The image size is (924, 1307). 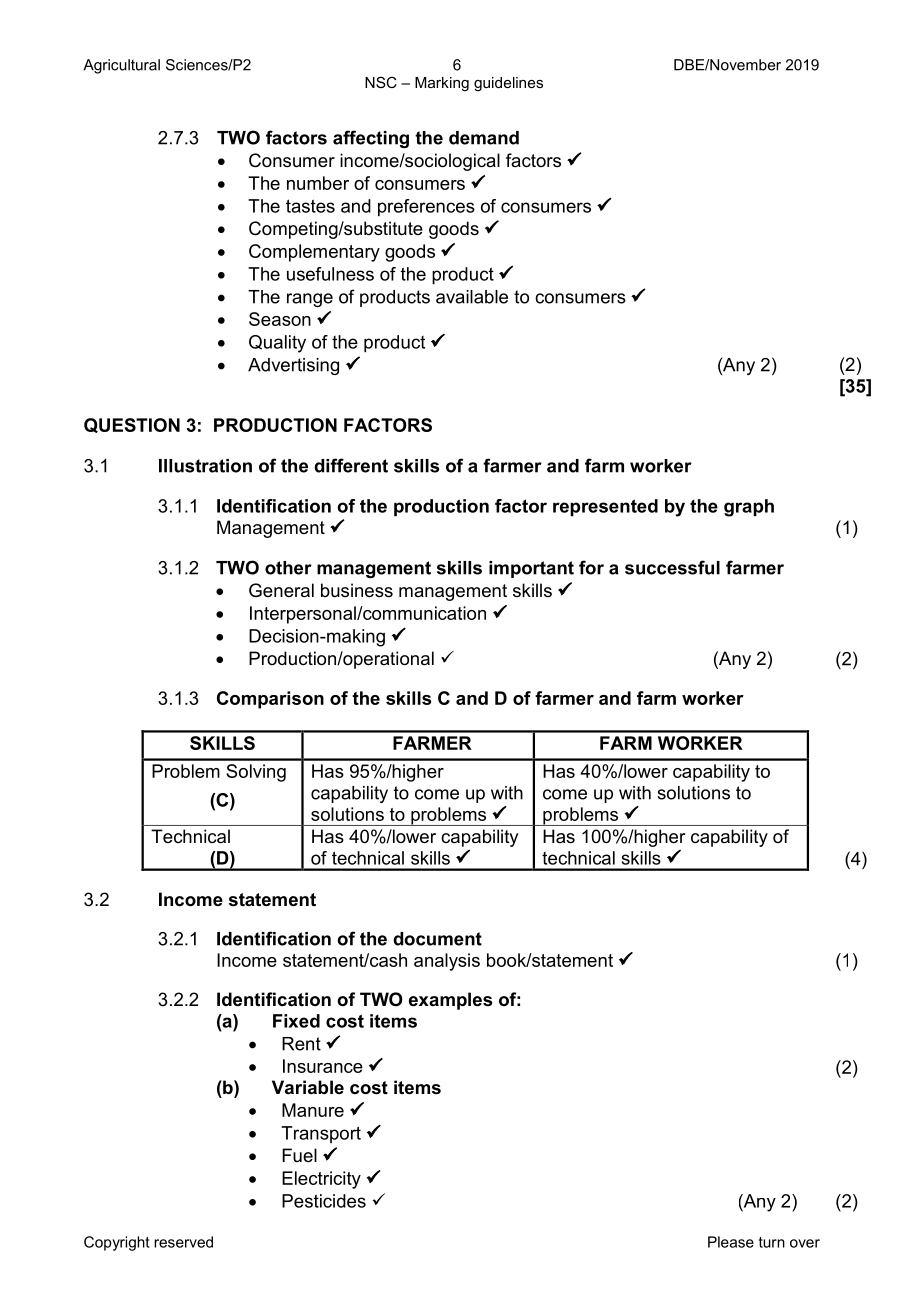 What do you see at coordinates (121, 66) in the screenshot?
I see `Agricultural` at bounding box center [121, 66].
